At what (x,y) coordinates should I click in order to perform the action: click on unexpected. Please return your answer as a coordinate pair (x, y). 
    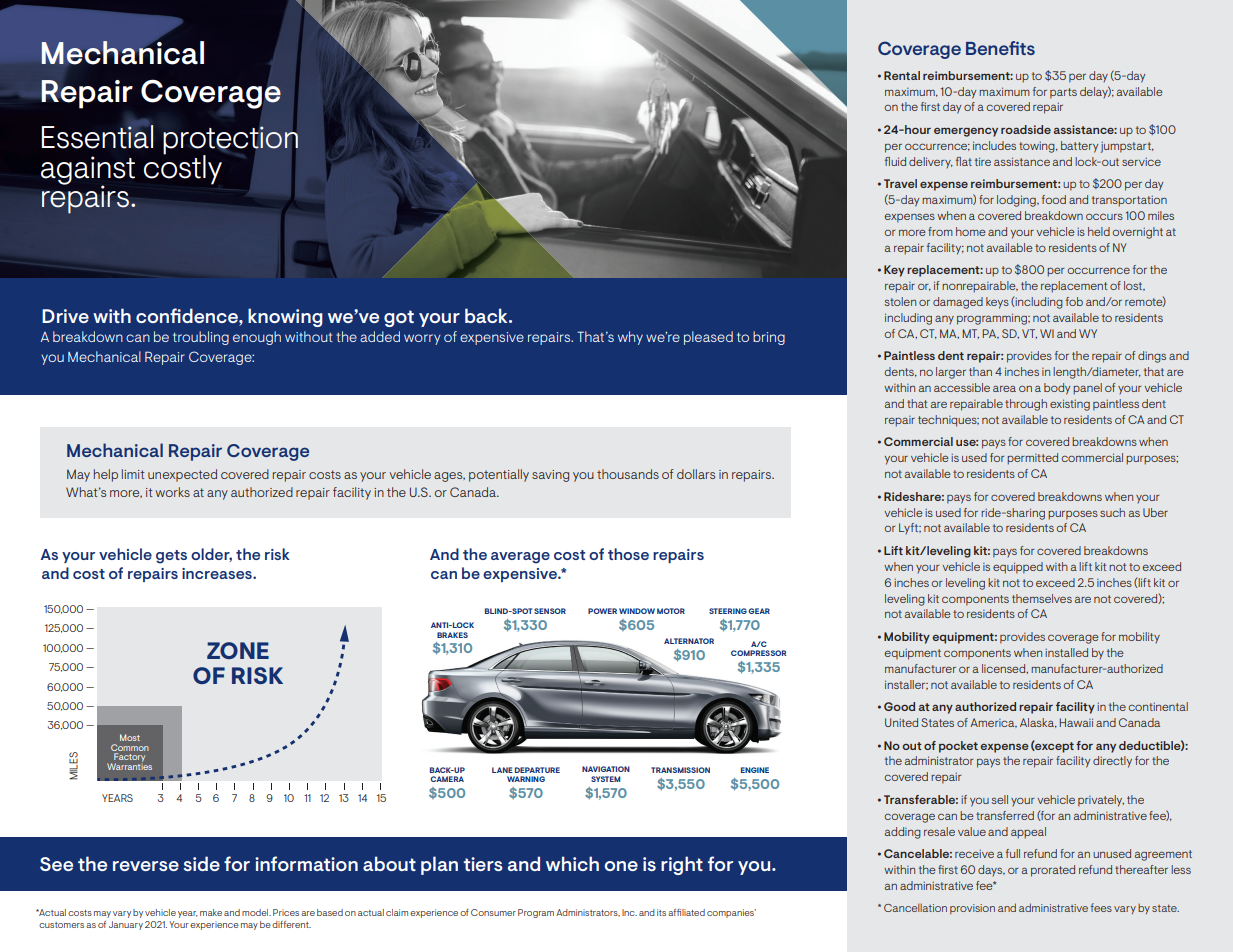
    Looking at the image, I should click on (182, 475).
